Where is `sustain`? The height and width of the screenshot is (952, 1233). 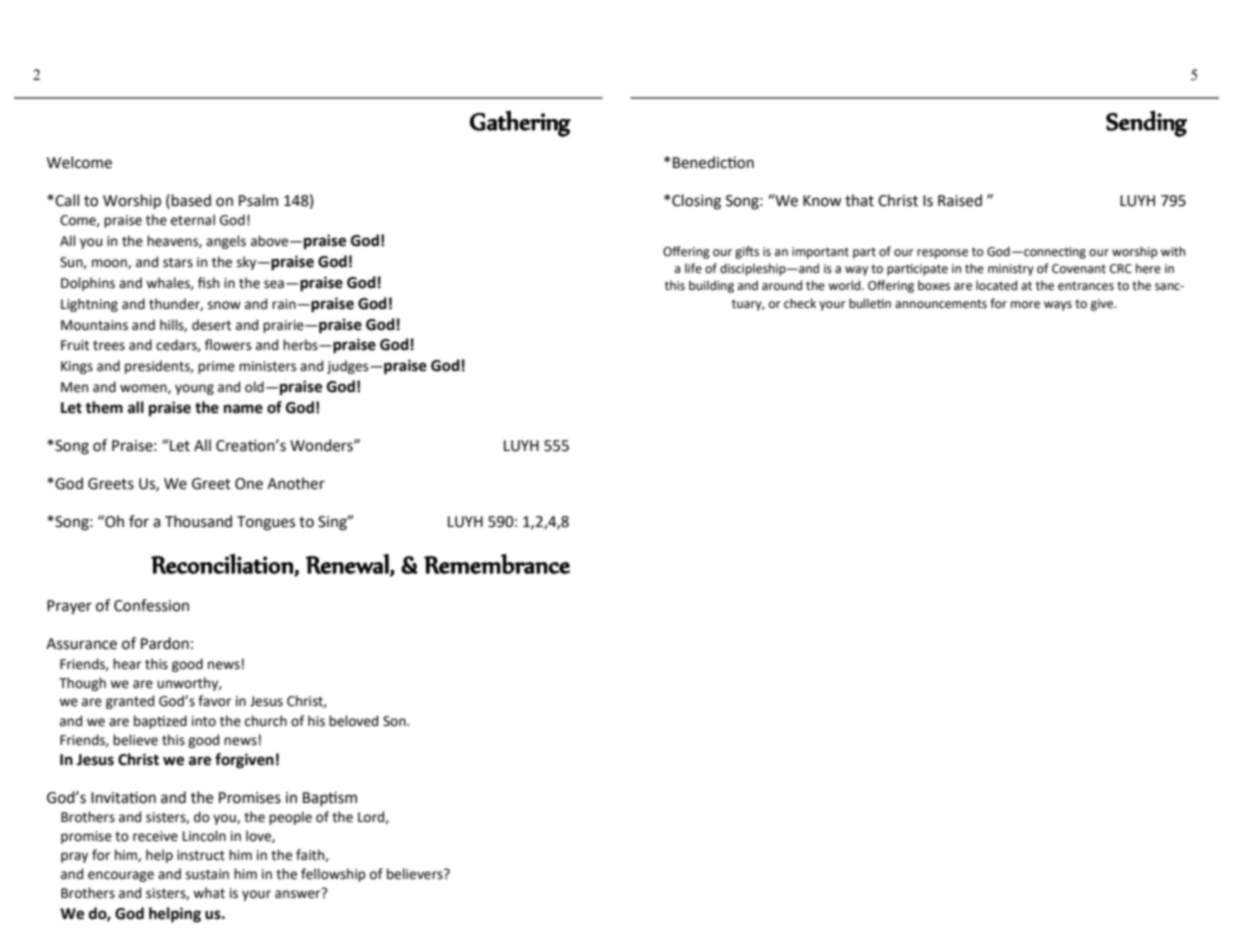
sustain is located at coordinates (207, 874).
